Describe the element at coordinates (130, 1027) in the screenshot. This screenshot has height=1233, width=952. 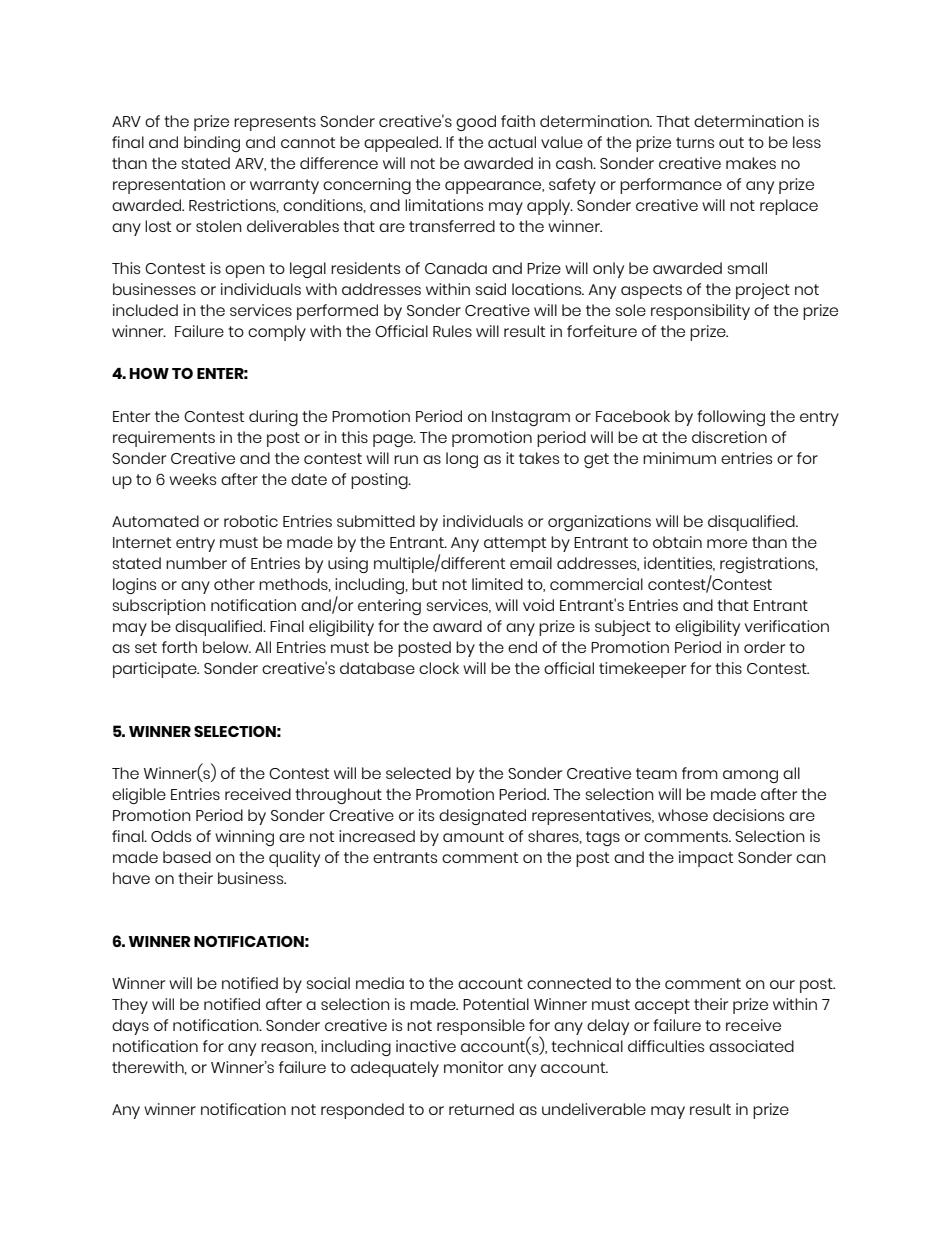
I see `days` at that location.
